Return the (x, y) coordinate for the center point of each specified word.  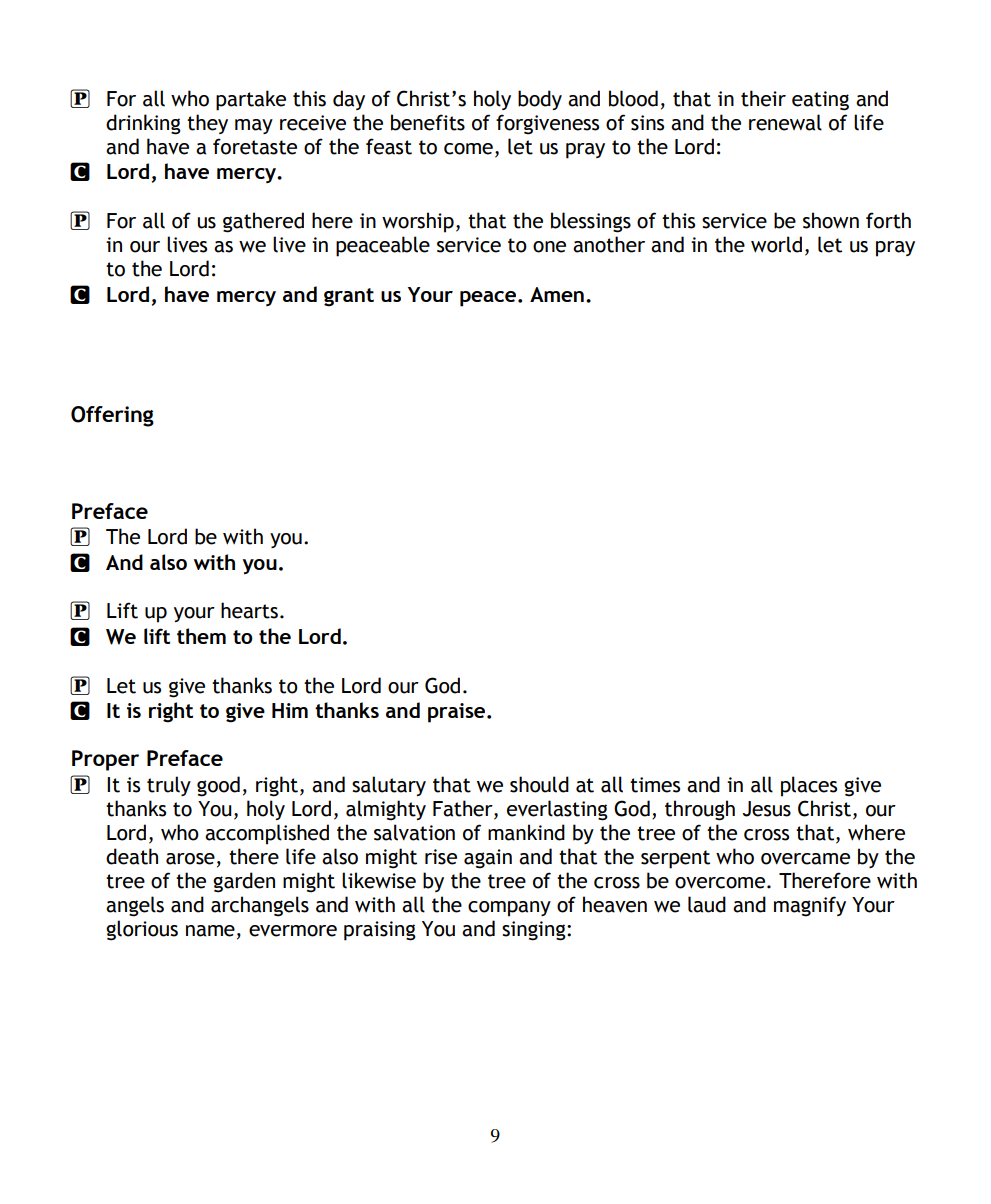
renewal (785, 122)
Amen (557, 294)
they (207, 124)
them (201, 636)
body (540, 100)
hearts (249, 610)
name (210, 931)
